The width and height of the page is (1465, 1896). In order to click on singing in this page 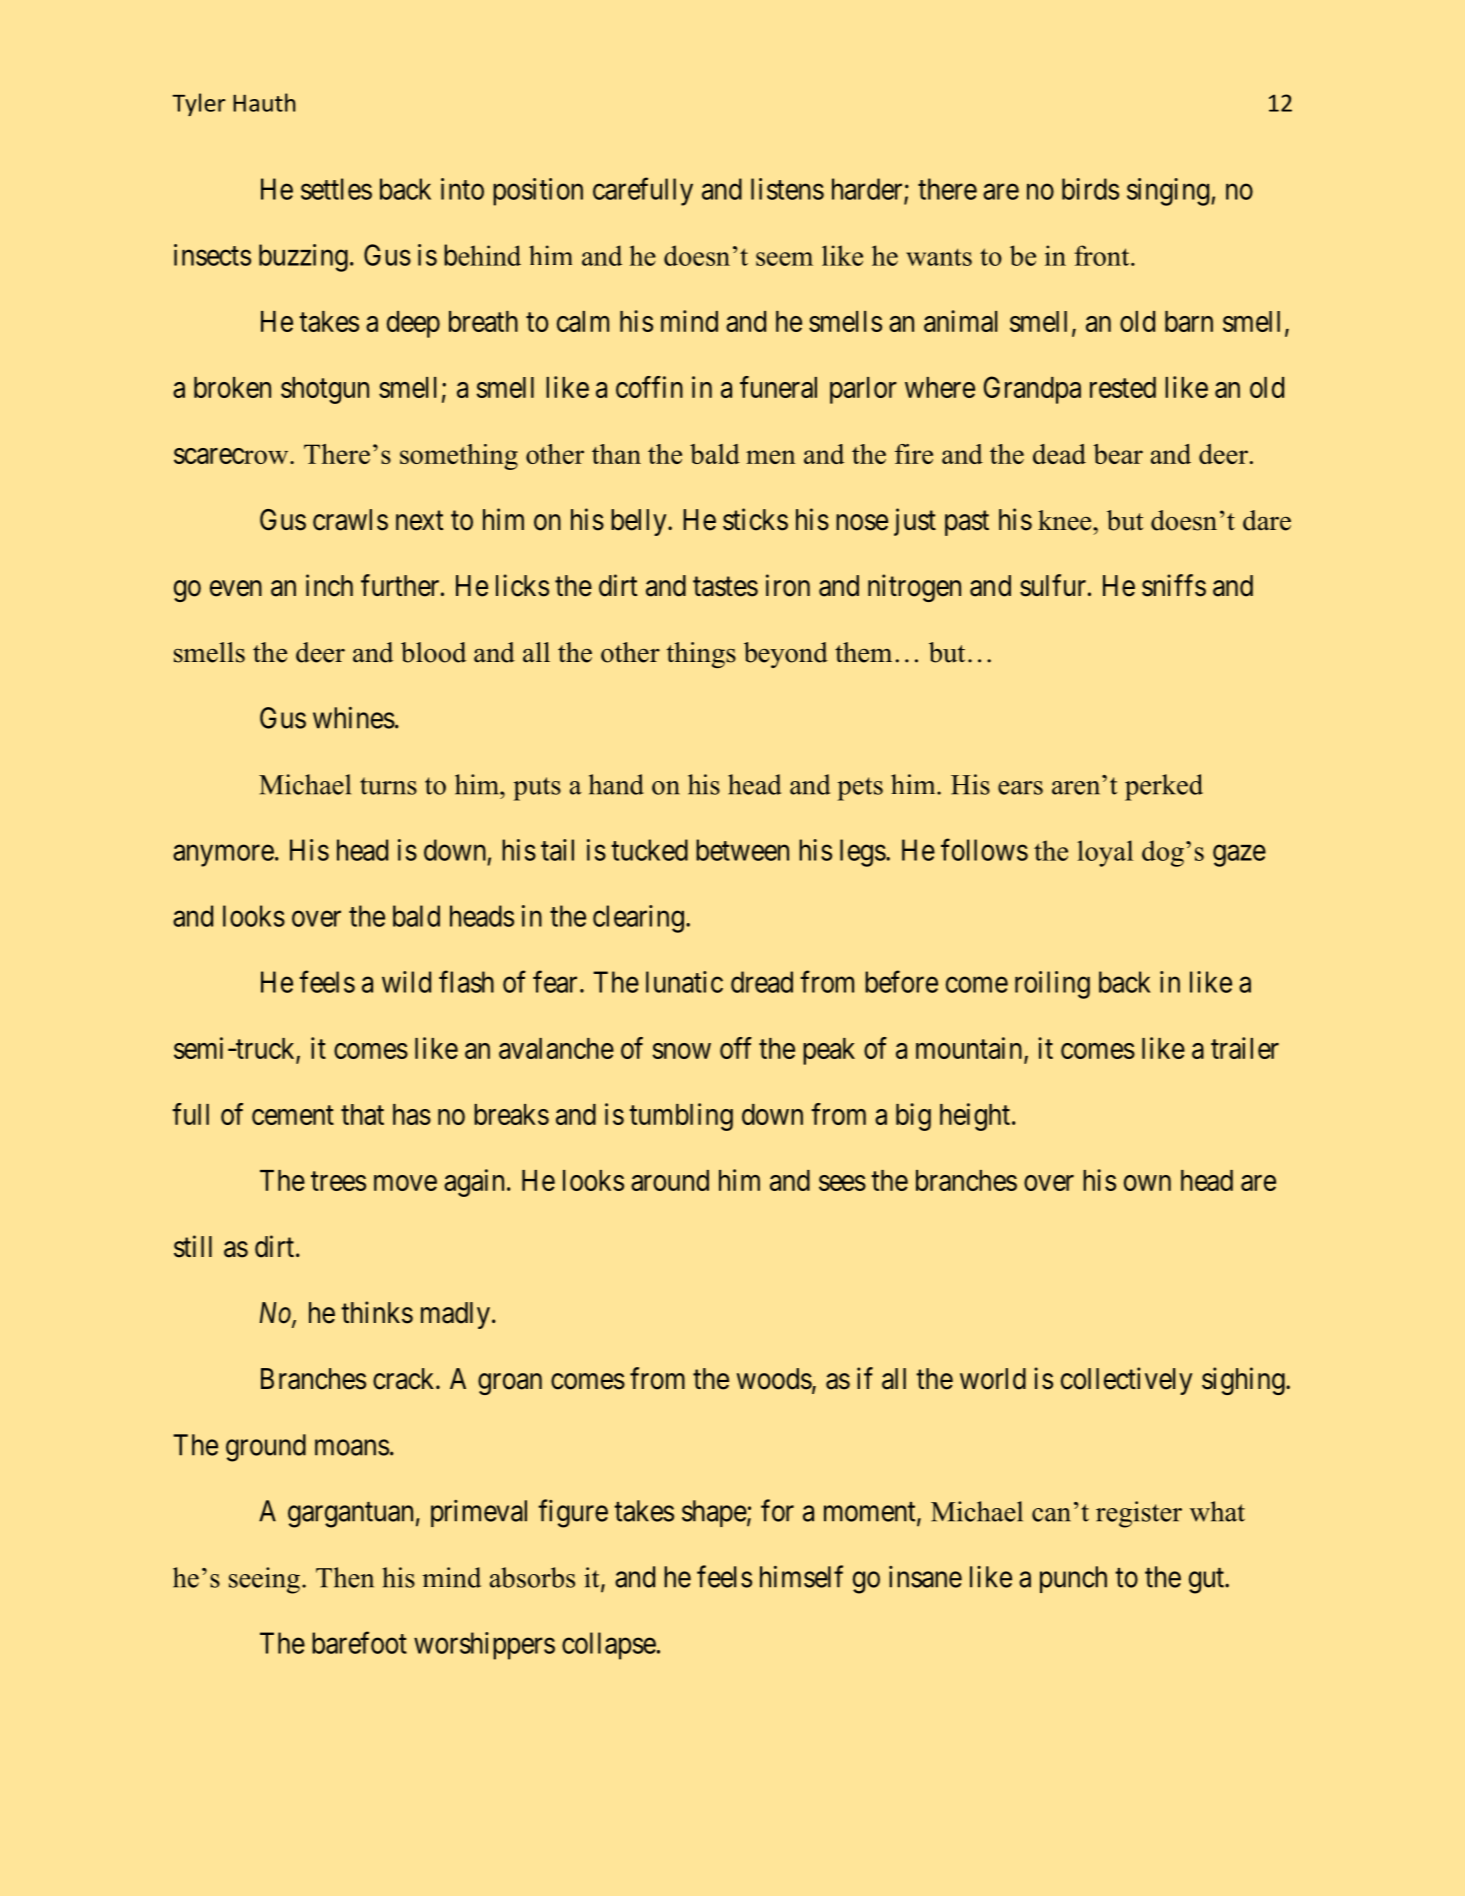, I will do `click(1169, 192)`.
